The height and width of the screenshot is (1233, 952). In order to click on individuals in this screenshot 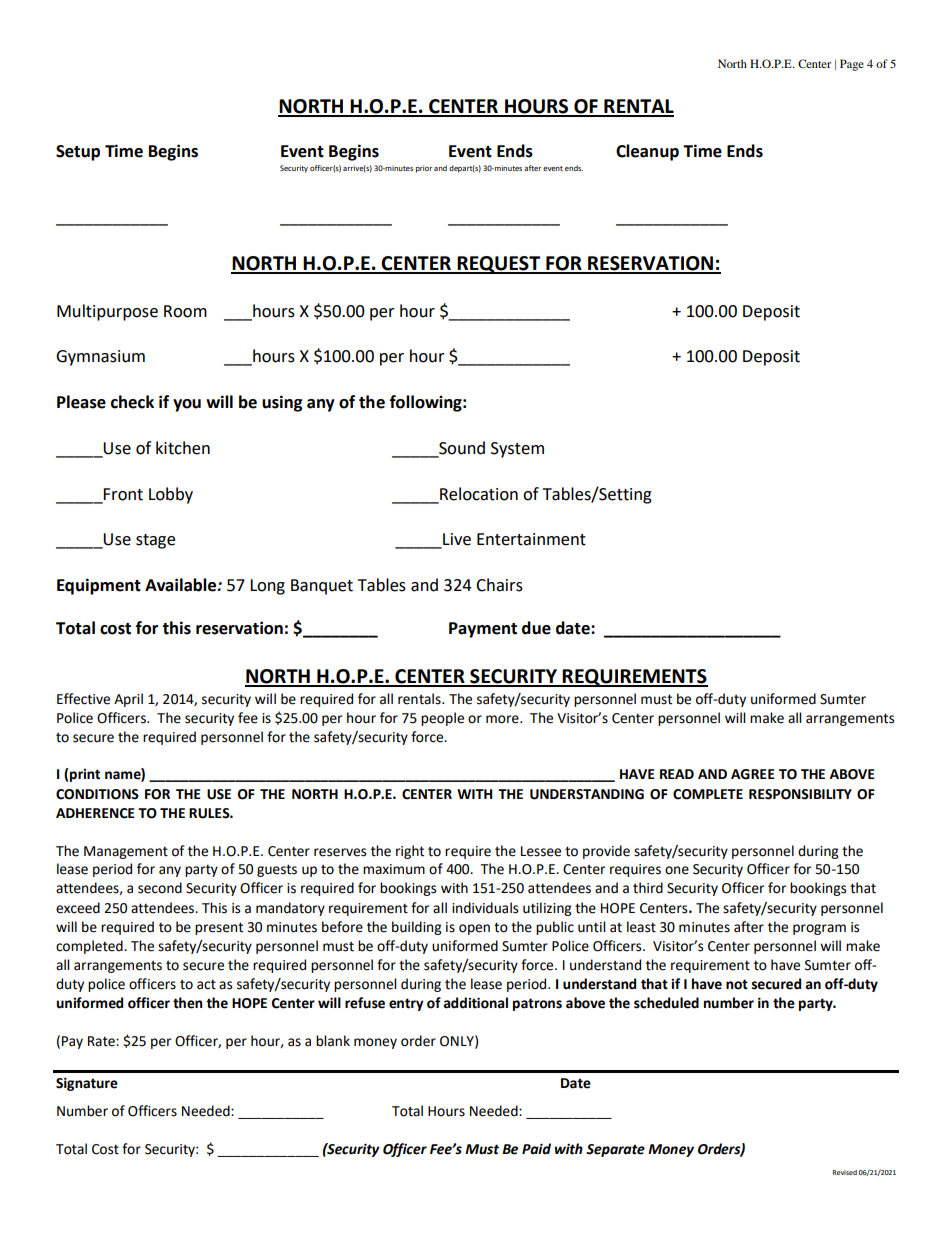, I will do `click(485, 908)`.
